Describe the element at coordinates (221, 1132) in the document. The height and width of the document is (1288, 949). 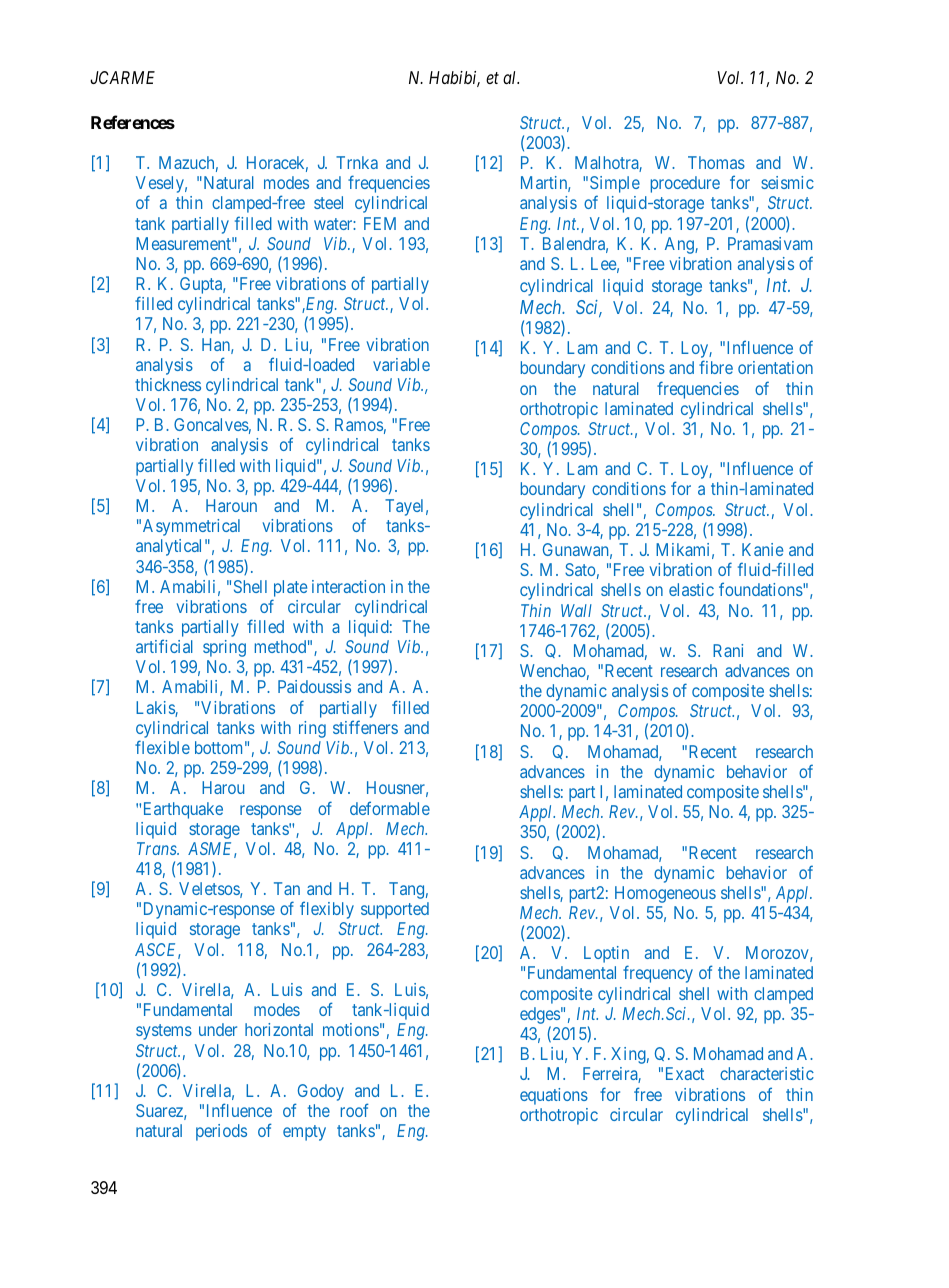
I see `periods` at that location.
